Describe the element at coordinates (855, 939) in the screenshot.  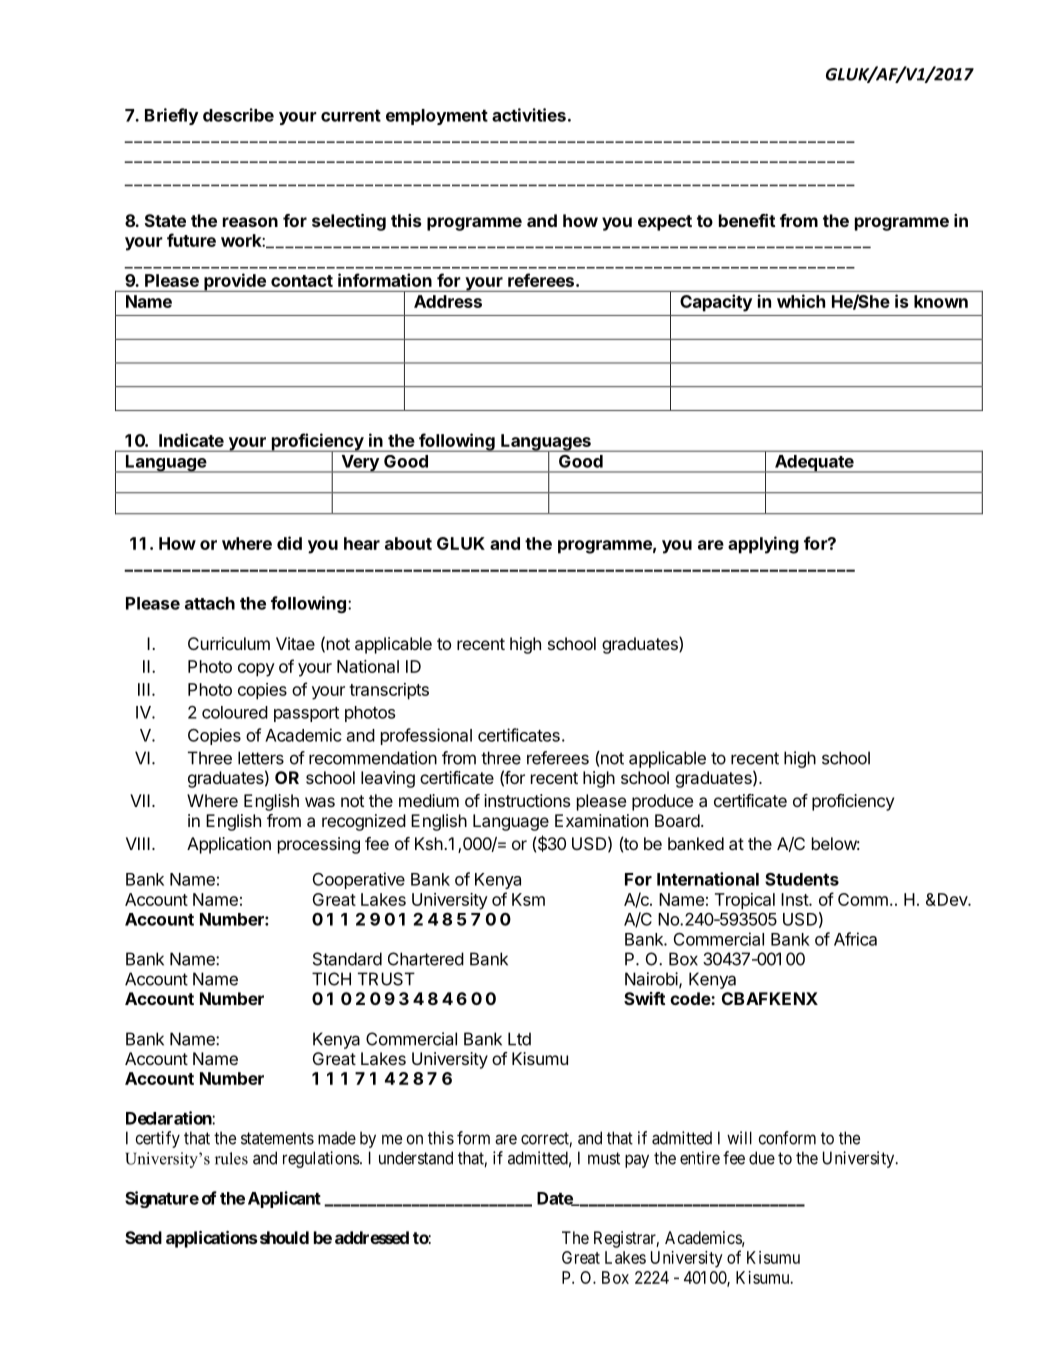
I see `Africa` at that location.
